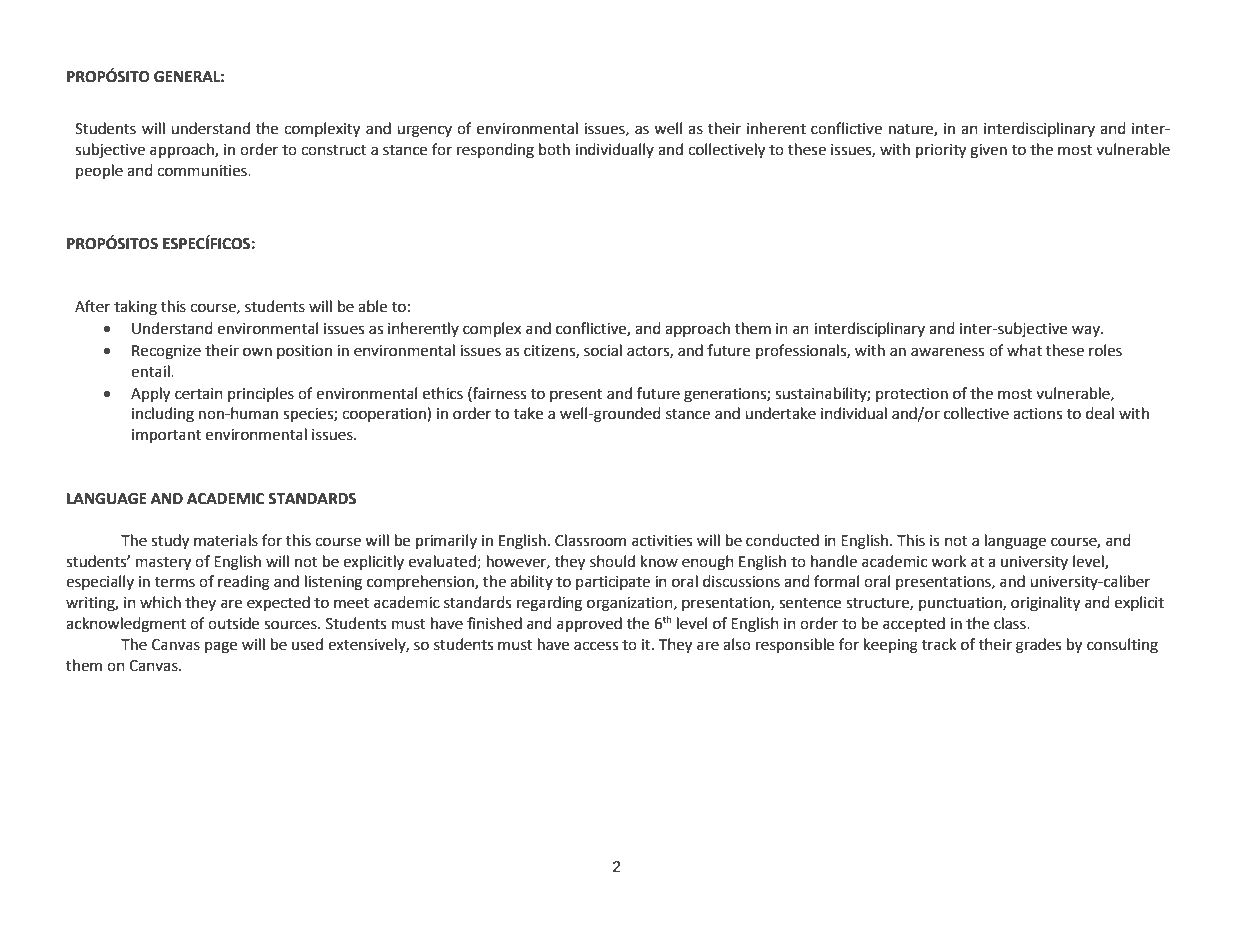 This document has width=1233, height=952. I want to click on outside, so click(233, 623).
